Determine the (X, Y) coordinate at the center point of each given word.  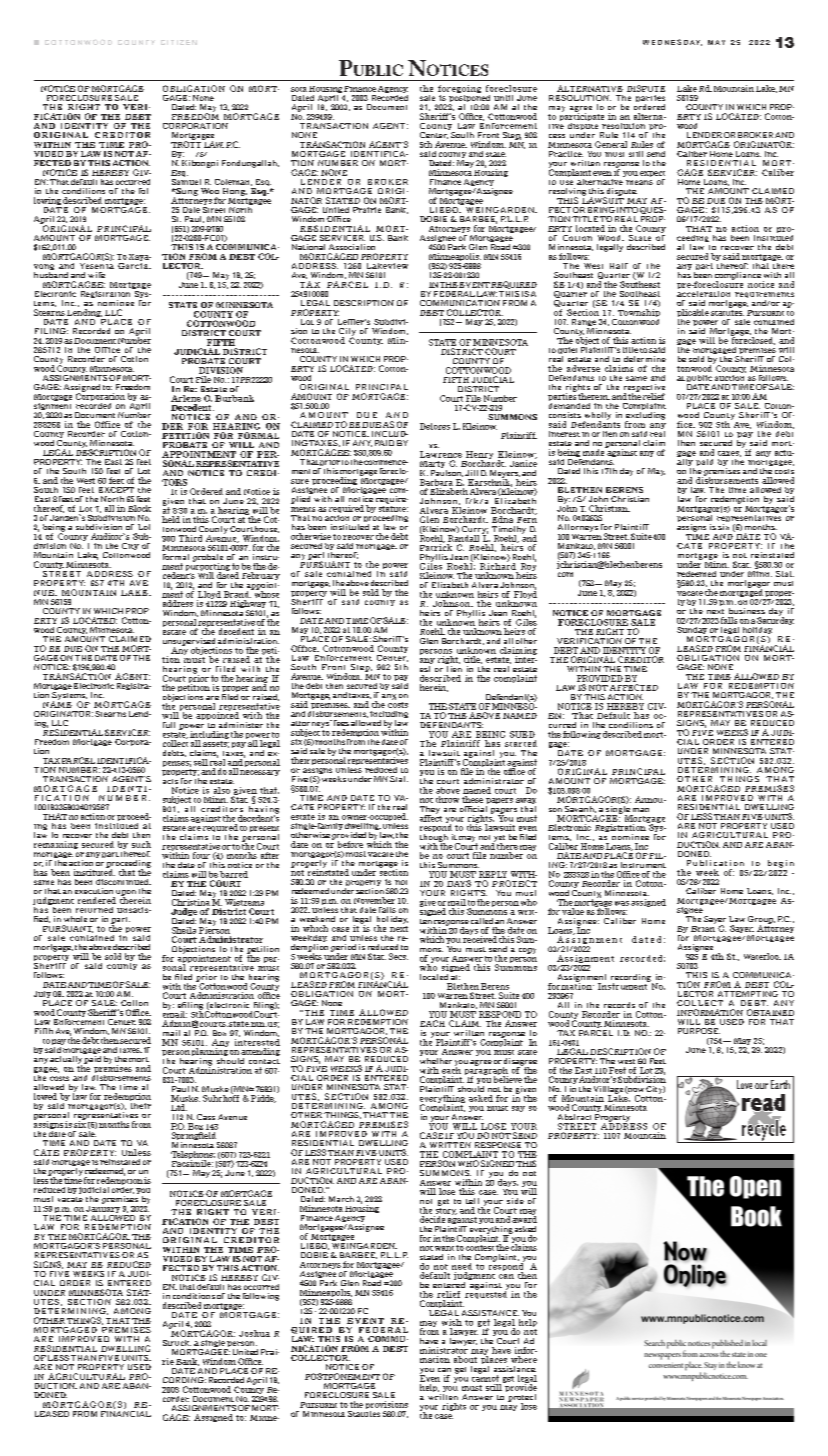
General (611, 144)
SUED (522, 734)
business (747, 611)
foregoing (459, 90)
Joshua (254, 1333)
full (169, 725)
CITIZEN (179, 42)
